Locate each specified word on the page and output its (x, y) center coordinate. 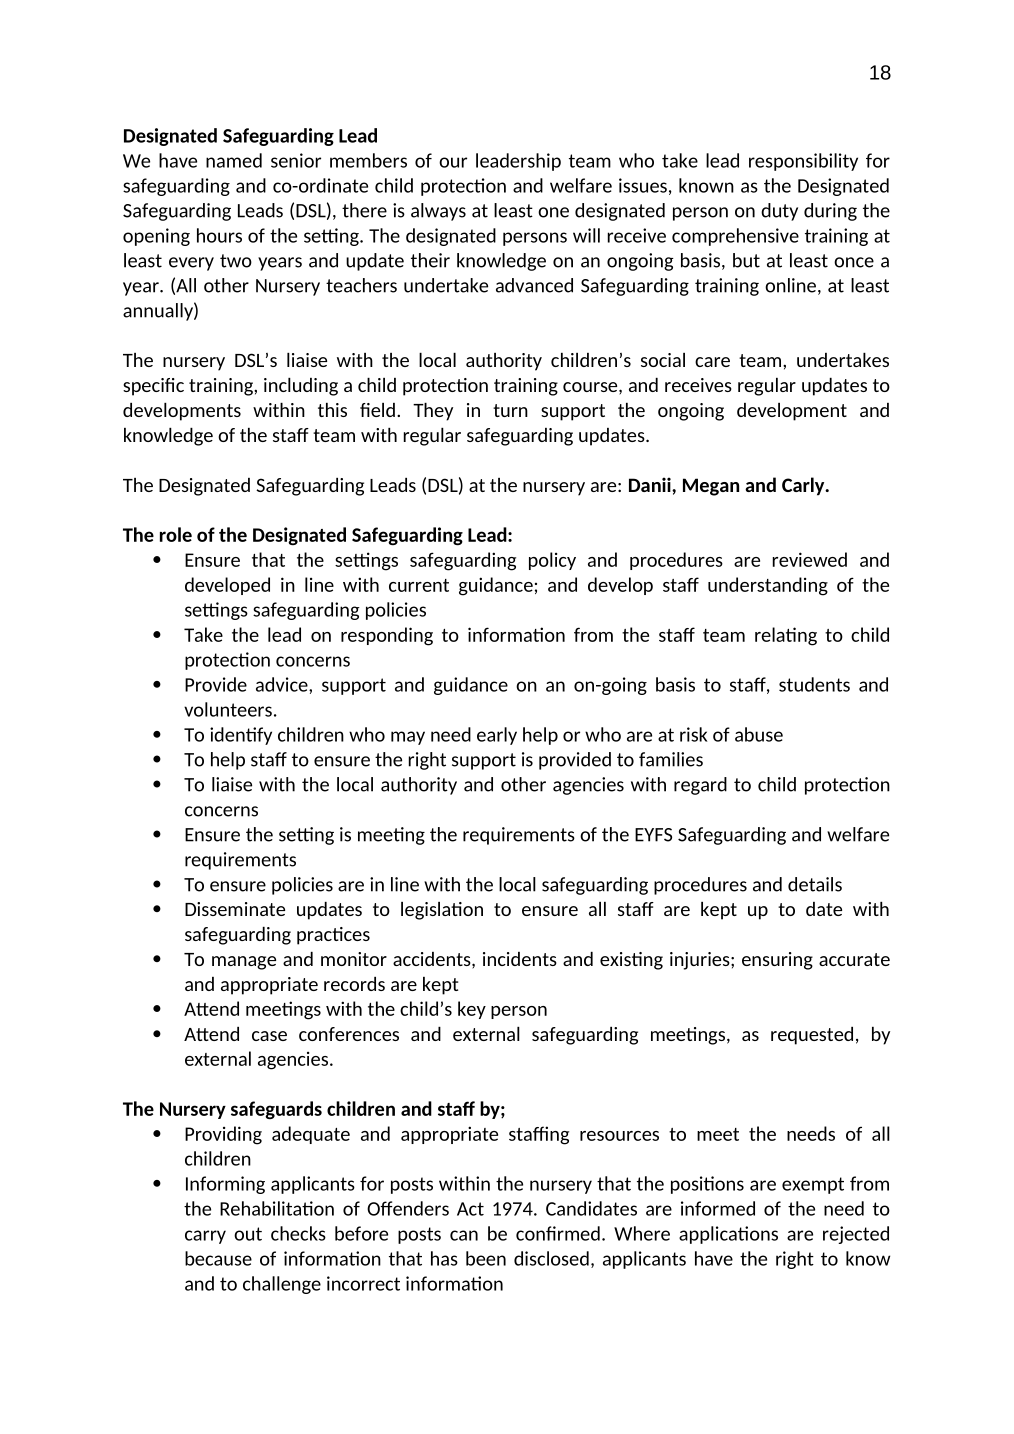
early (497, 736)
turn (510, 410)
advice (283, 684)
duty (779, 212)
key (472, 1010)
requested (812, 1036)
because (218, 1258)
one (553, 212)
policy (552, 561)
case (269, 1036)
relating (786, 636)
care (712, 362)
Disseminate (235, 909)
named (234, 160)
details (815, 884)
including (301, 387)
